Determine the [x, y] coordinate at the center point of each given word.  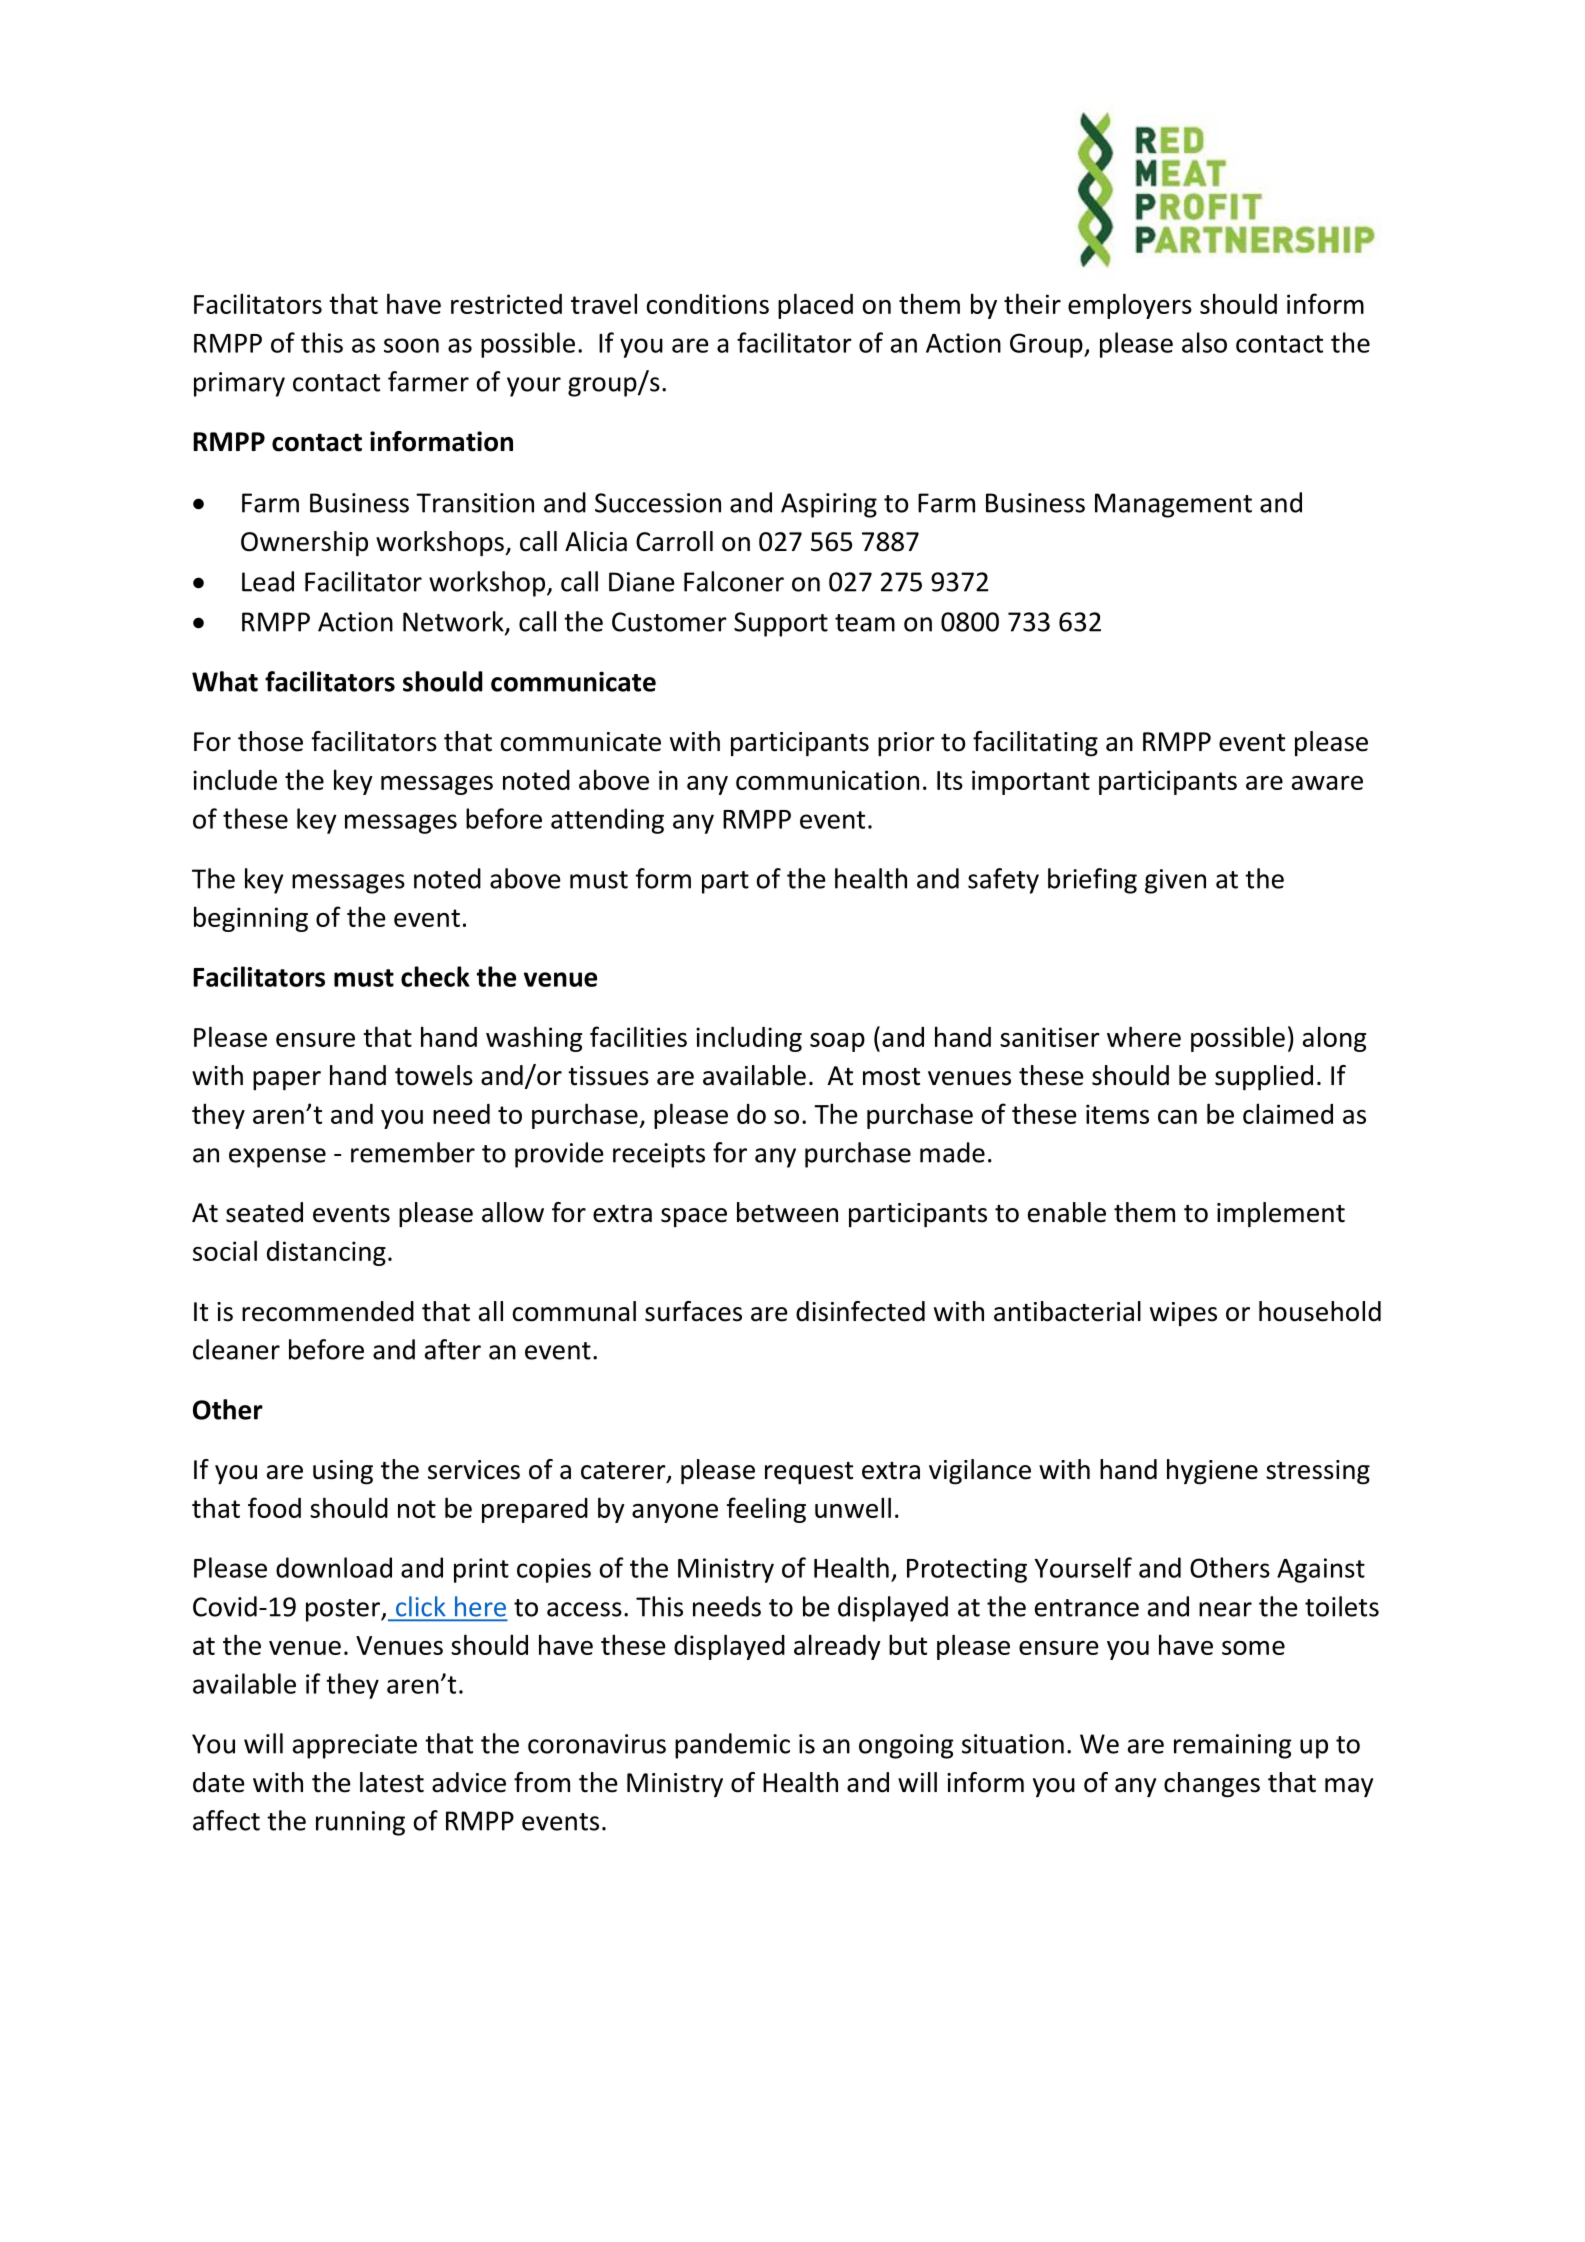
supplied [1264, 1078]
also [1204, 342]
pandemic [732, 1746]
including [749, 1039]
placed [815, 306]
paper [287, 1081]
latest [392, 1782]
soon [411, 345]
